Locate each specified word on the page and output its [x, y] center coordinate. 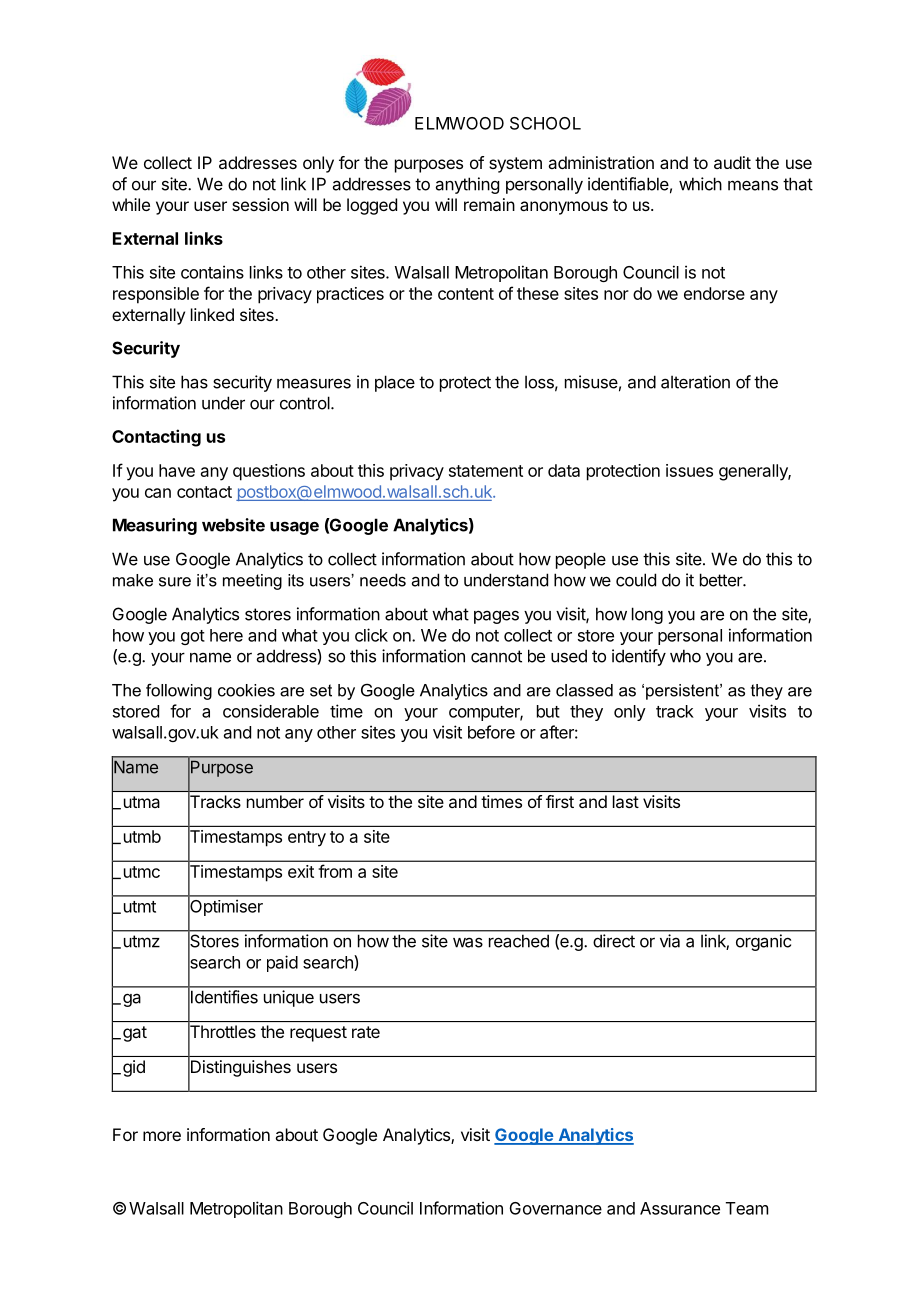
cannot [496, 656]
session [260, 204]
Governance [556, 1208]
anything [467, 185]
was [468, 942]
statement [486, 471]
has [194, 382]
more [162, 1136]
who [685, 656]
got [193, 637]
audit [732, 162]
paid [282, 963]
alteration [695, 382]
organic [763, 942]
